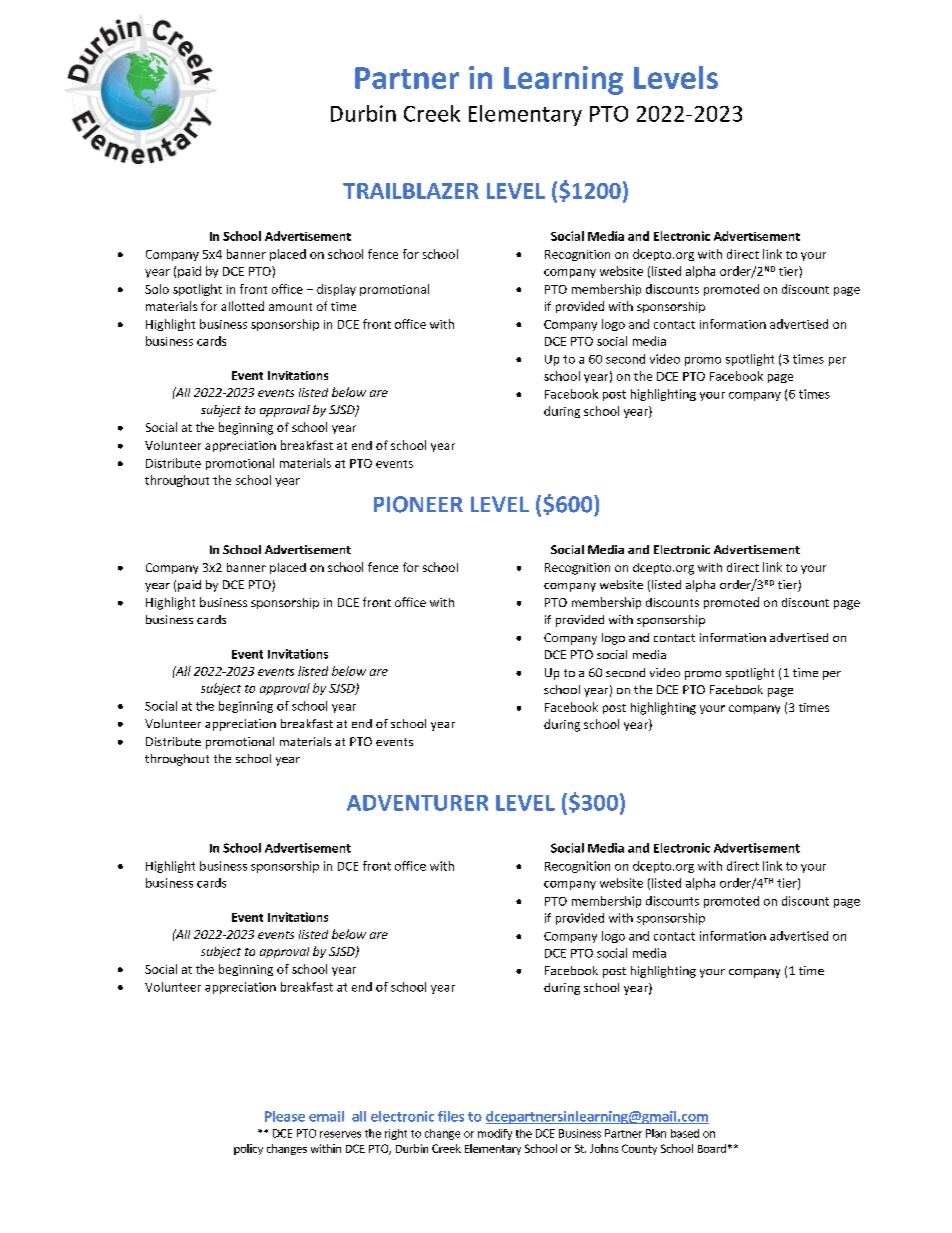  Describe the element at coordinates (656, 1133) in the document. I see `Plan` at that location.
